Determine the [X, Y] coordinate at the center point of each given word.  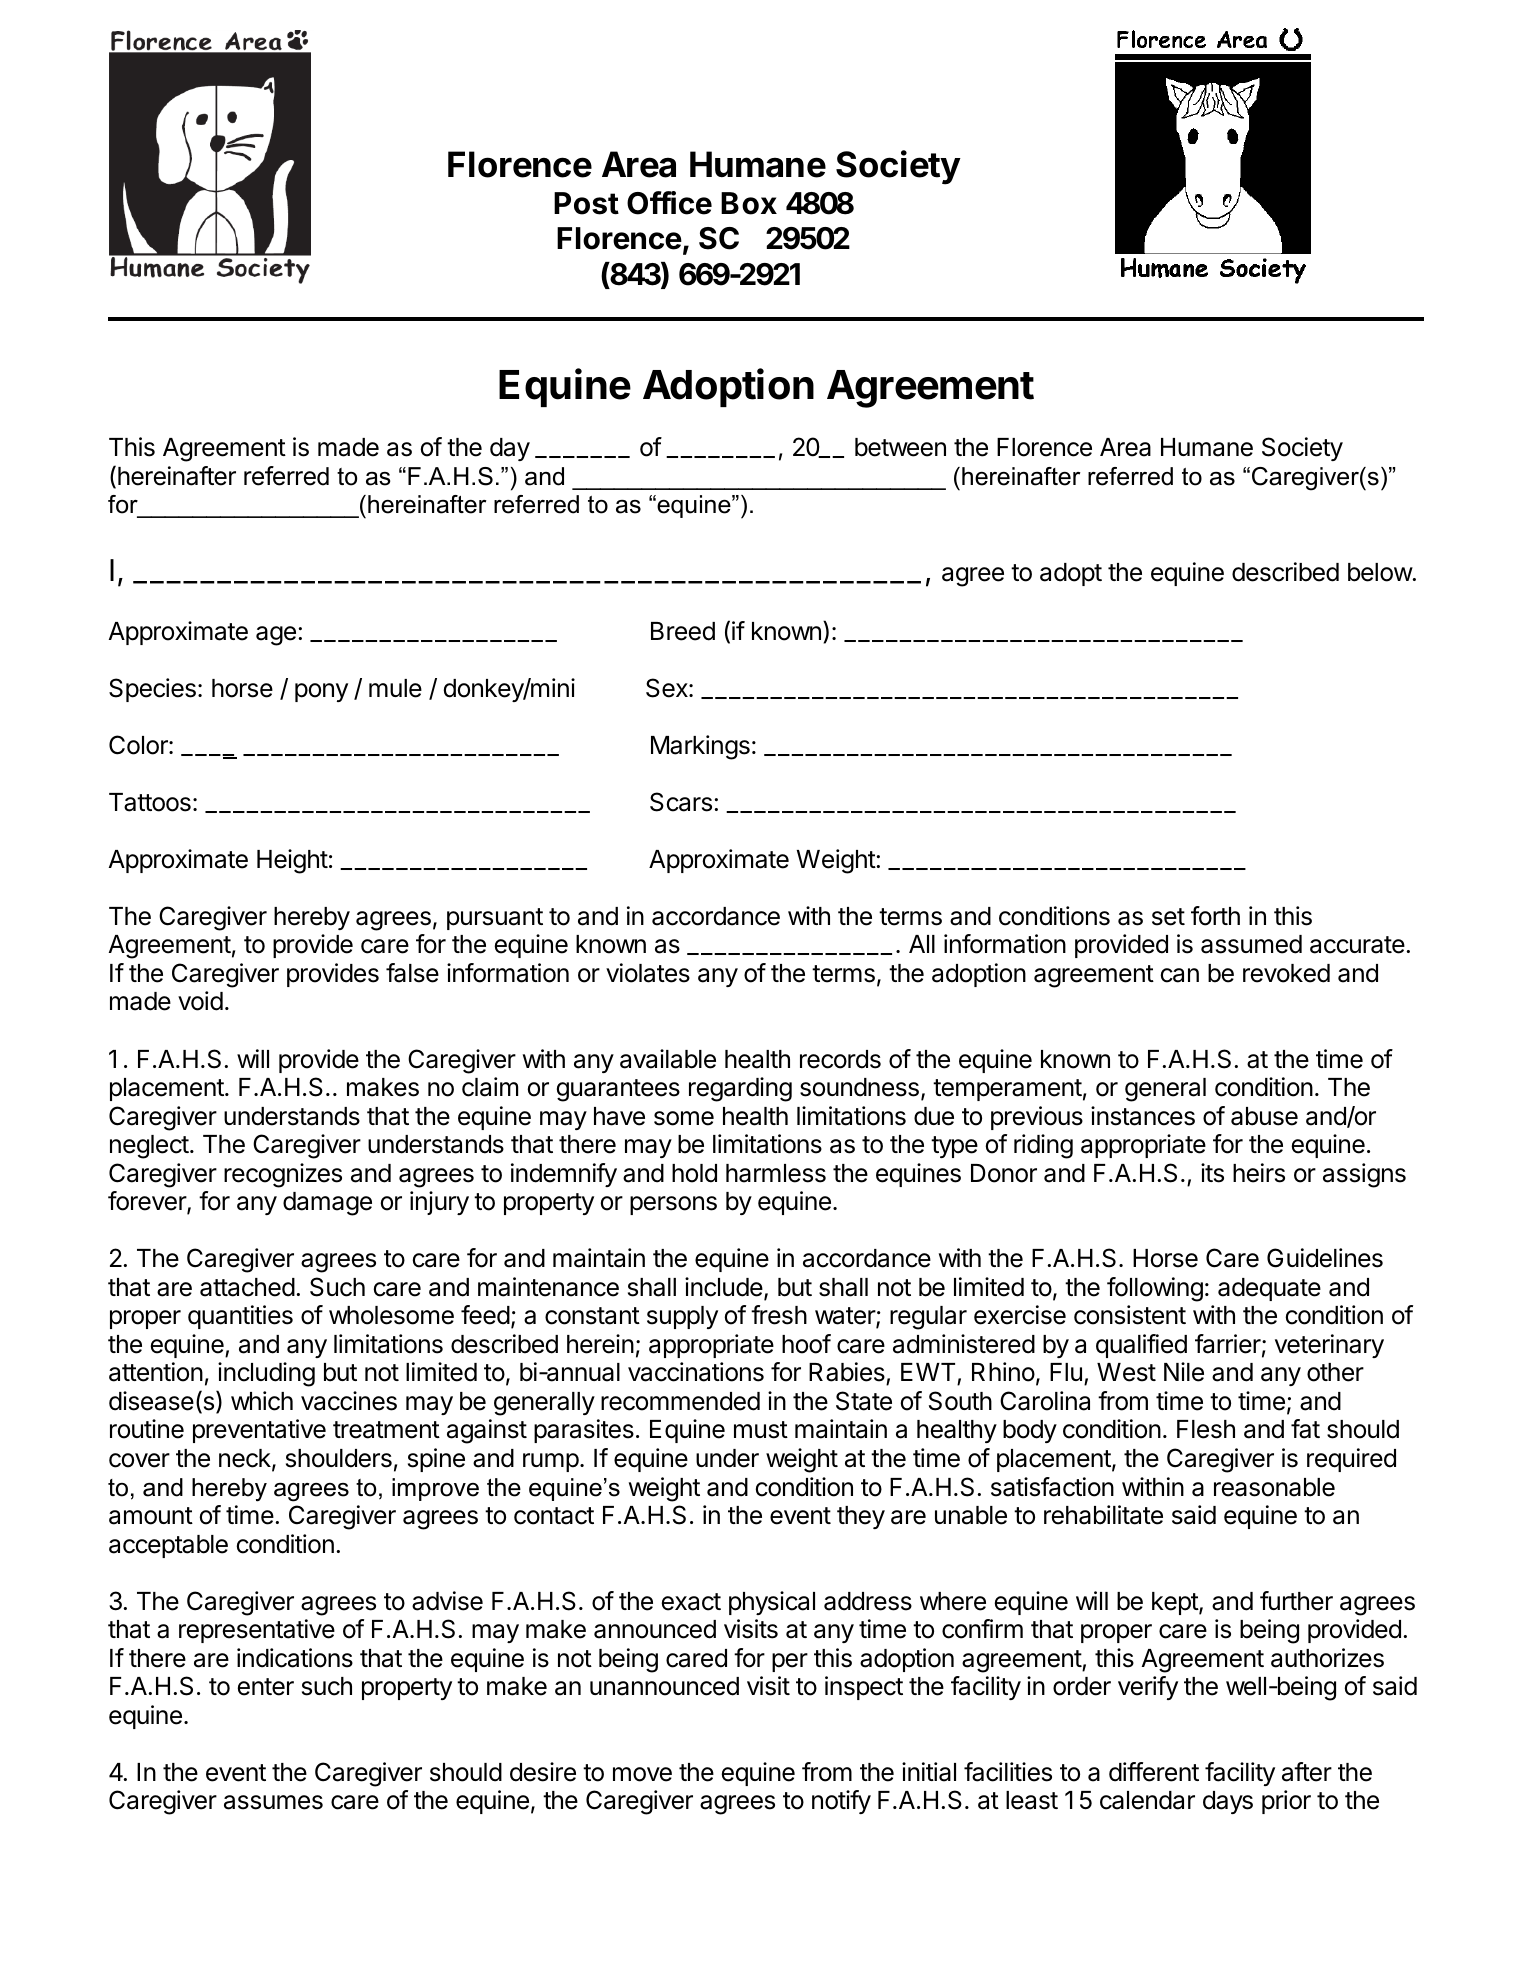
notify [841, 1802]
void [200, 1001]
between [900, 447]
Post [586, 203]
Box [749, 203]
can [1180, 975]
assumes [273, 1802]
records [840, 1059]
